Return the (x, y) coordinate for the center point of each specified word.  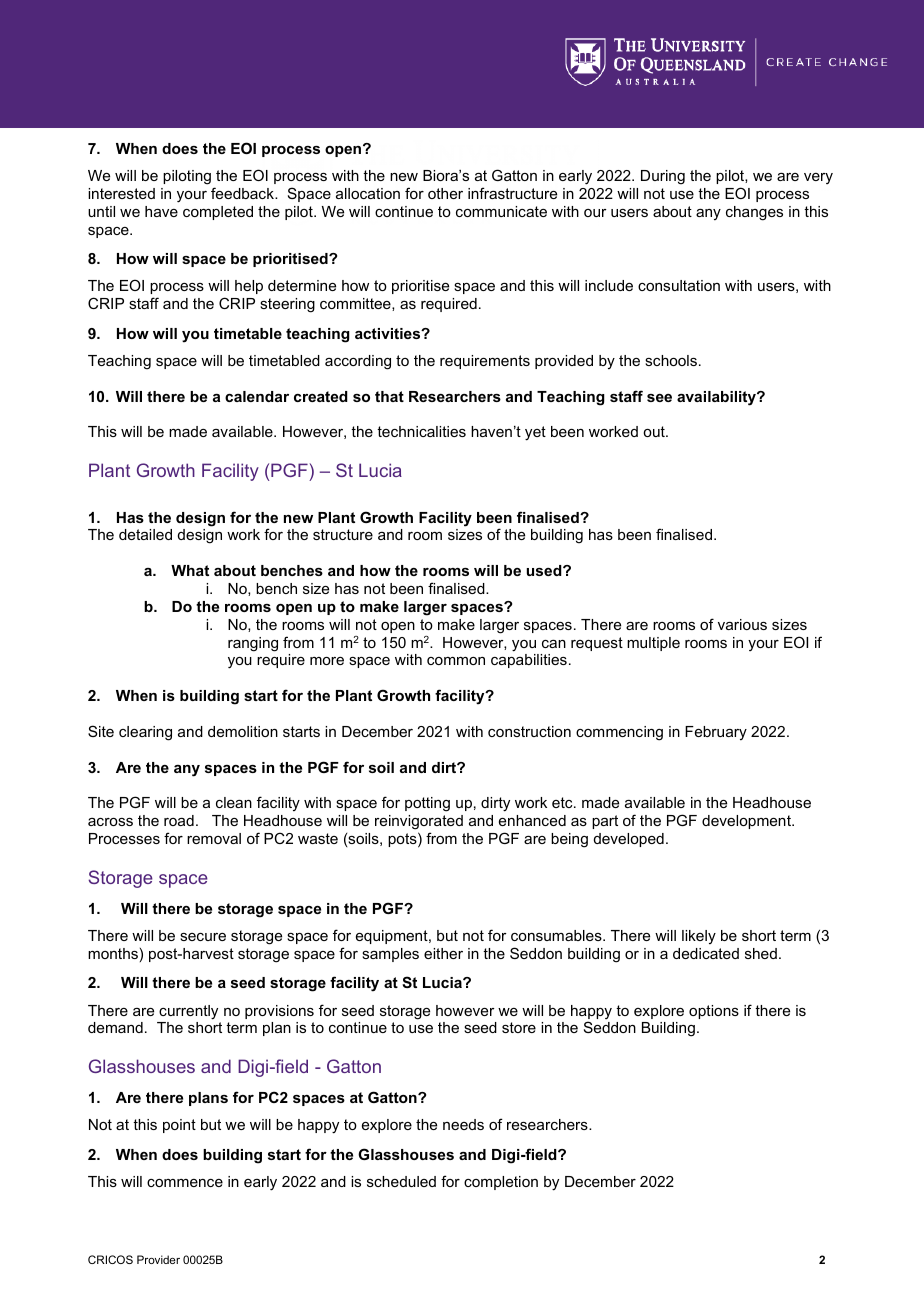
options (714, 1012)
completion (501, 1183)
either (443, 953)
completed (218, 213)
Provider (158, 1259)
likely (699, 937)
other (445, 193)
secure (203, 937)
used (545, 570)
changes (754, 213)
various (742, 624)
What (190, 570)
